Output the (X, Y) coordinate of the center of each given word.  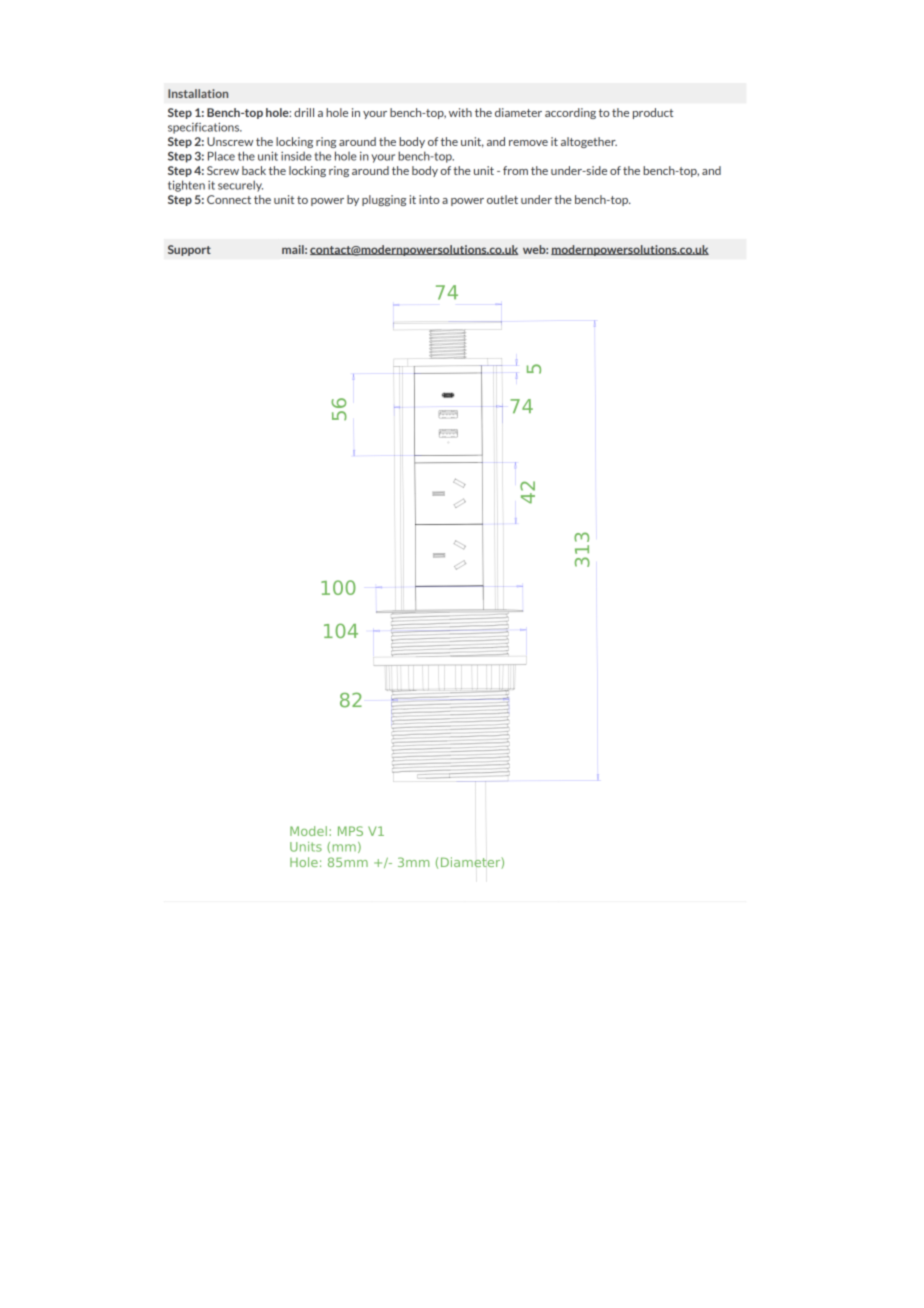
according (570, 113)
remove (528, 143)
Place (221, 156)
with (460, 112)
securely (240, 186)
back (254, 170)
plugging (384, 200)
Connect (229, 199)
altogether (589, 142)
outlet (502, 199)
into (429, 199)
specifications (205, 128)
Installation (198, 93)
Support (189, 250)
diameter (518, 112)
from (515, 170)
